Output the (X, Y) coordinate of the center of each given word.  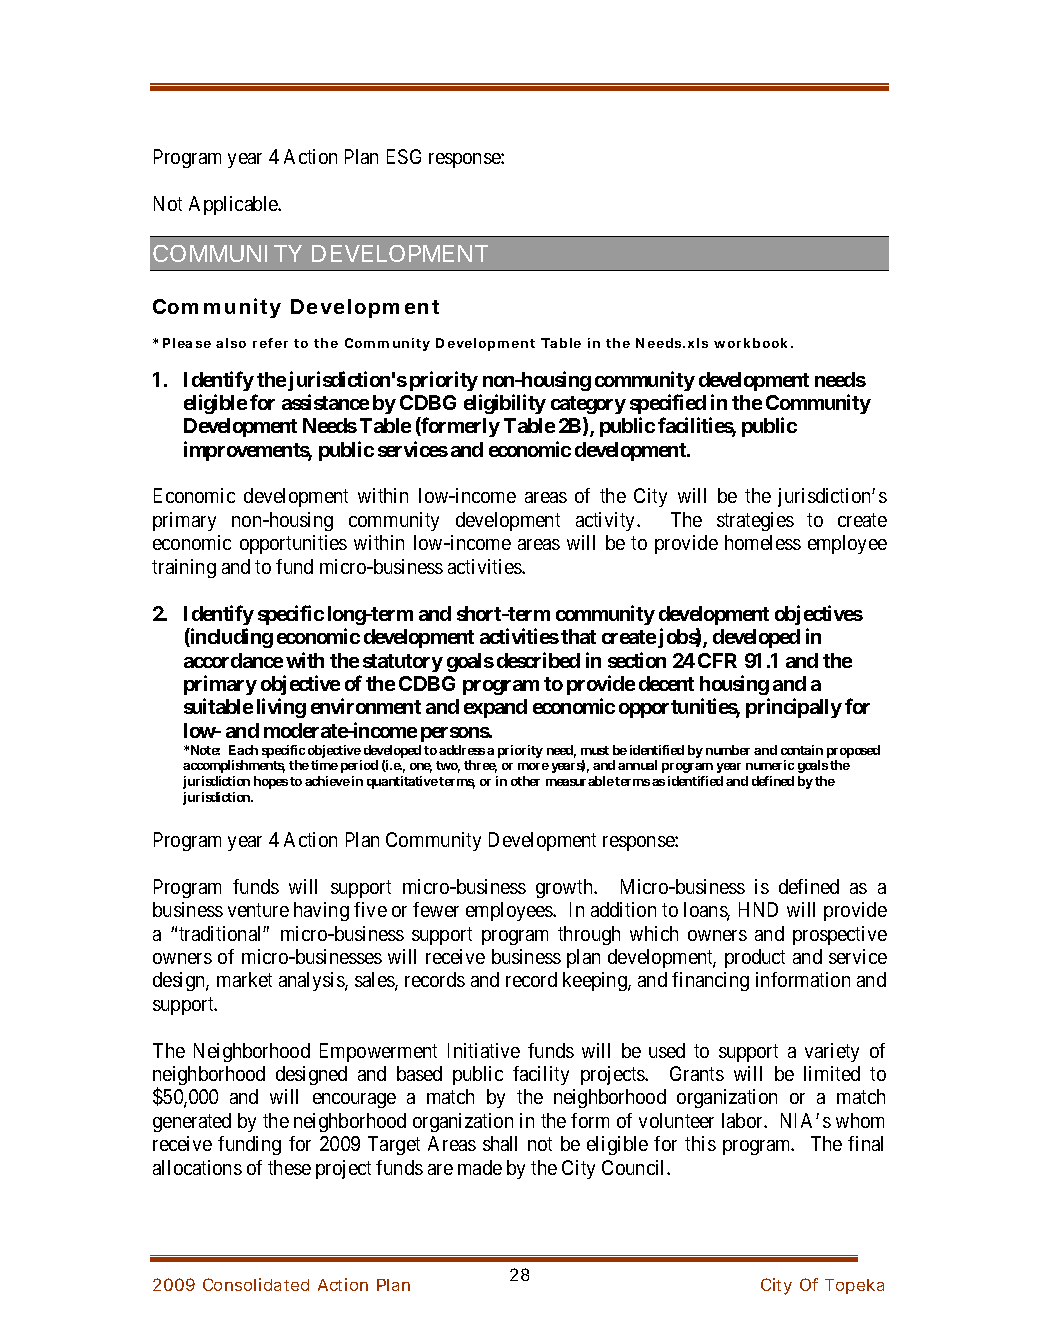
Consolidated (256, 1284)
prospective (840, 935)
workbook (750, 343)
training (184, 568)
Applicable (234, 205)
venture (258, 910)
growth (566, 888)
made (480, 1167)
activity (607, 521)
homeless (763, 542)
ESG (404, 156)
